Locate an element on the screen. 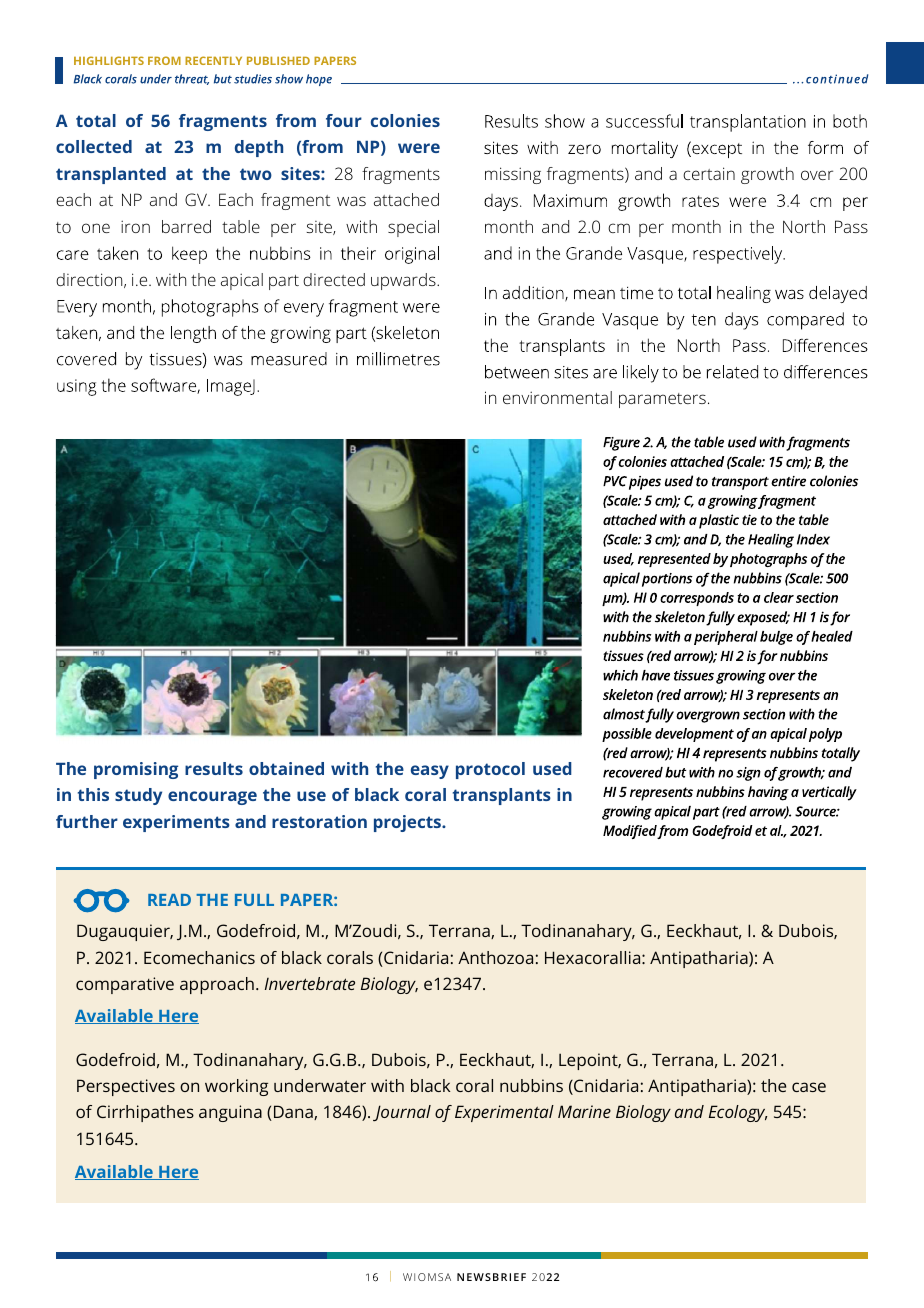 The width and height of the screenshot is (924, 1308). Experimental is located at coordinates (504, 1113).
